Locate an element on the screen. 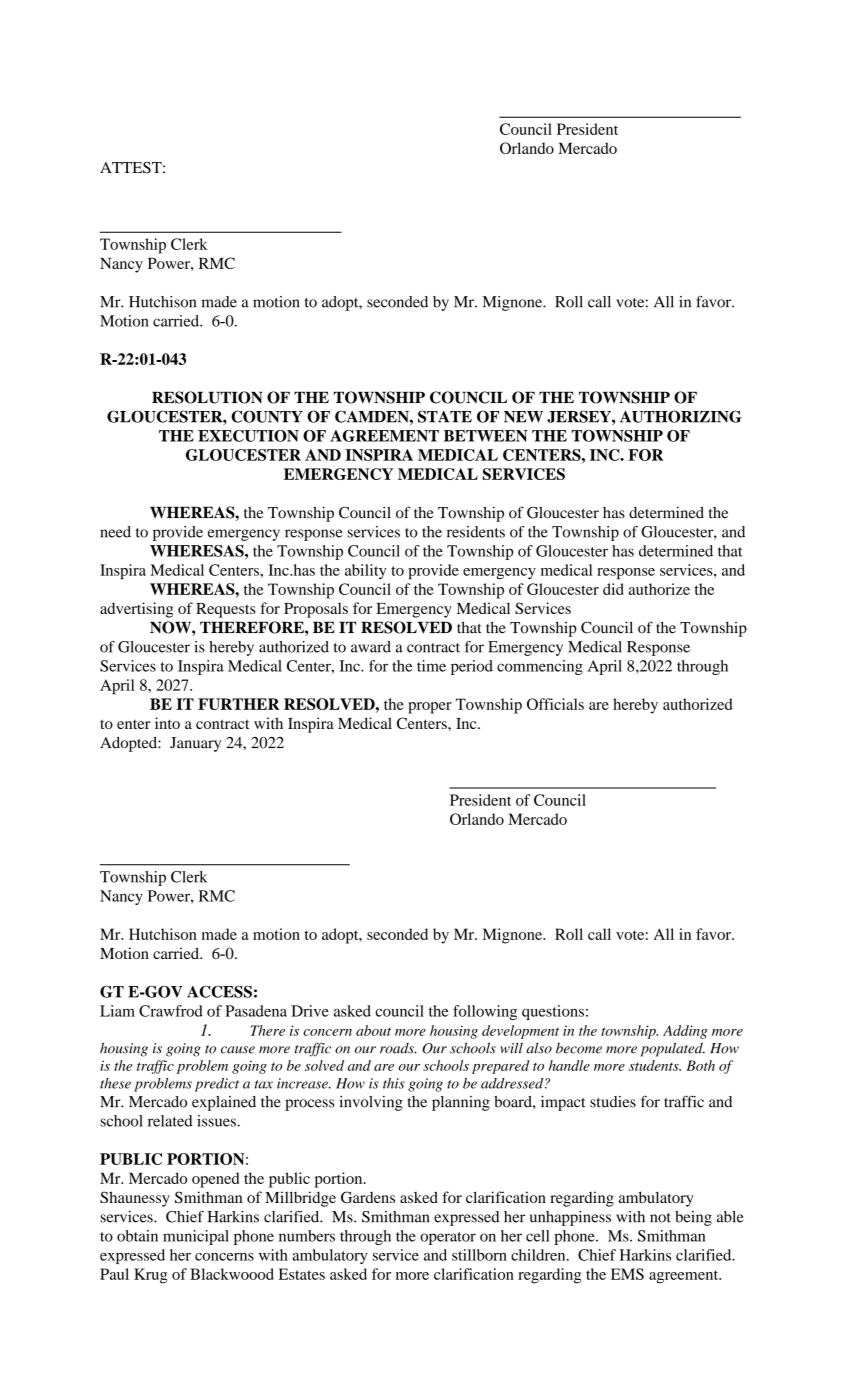 The height and width of the screenshot is (1400, 849). January is located at coordinates (195, 744).
